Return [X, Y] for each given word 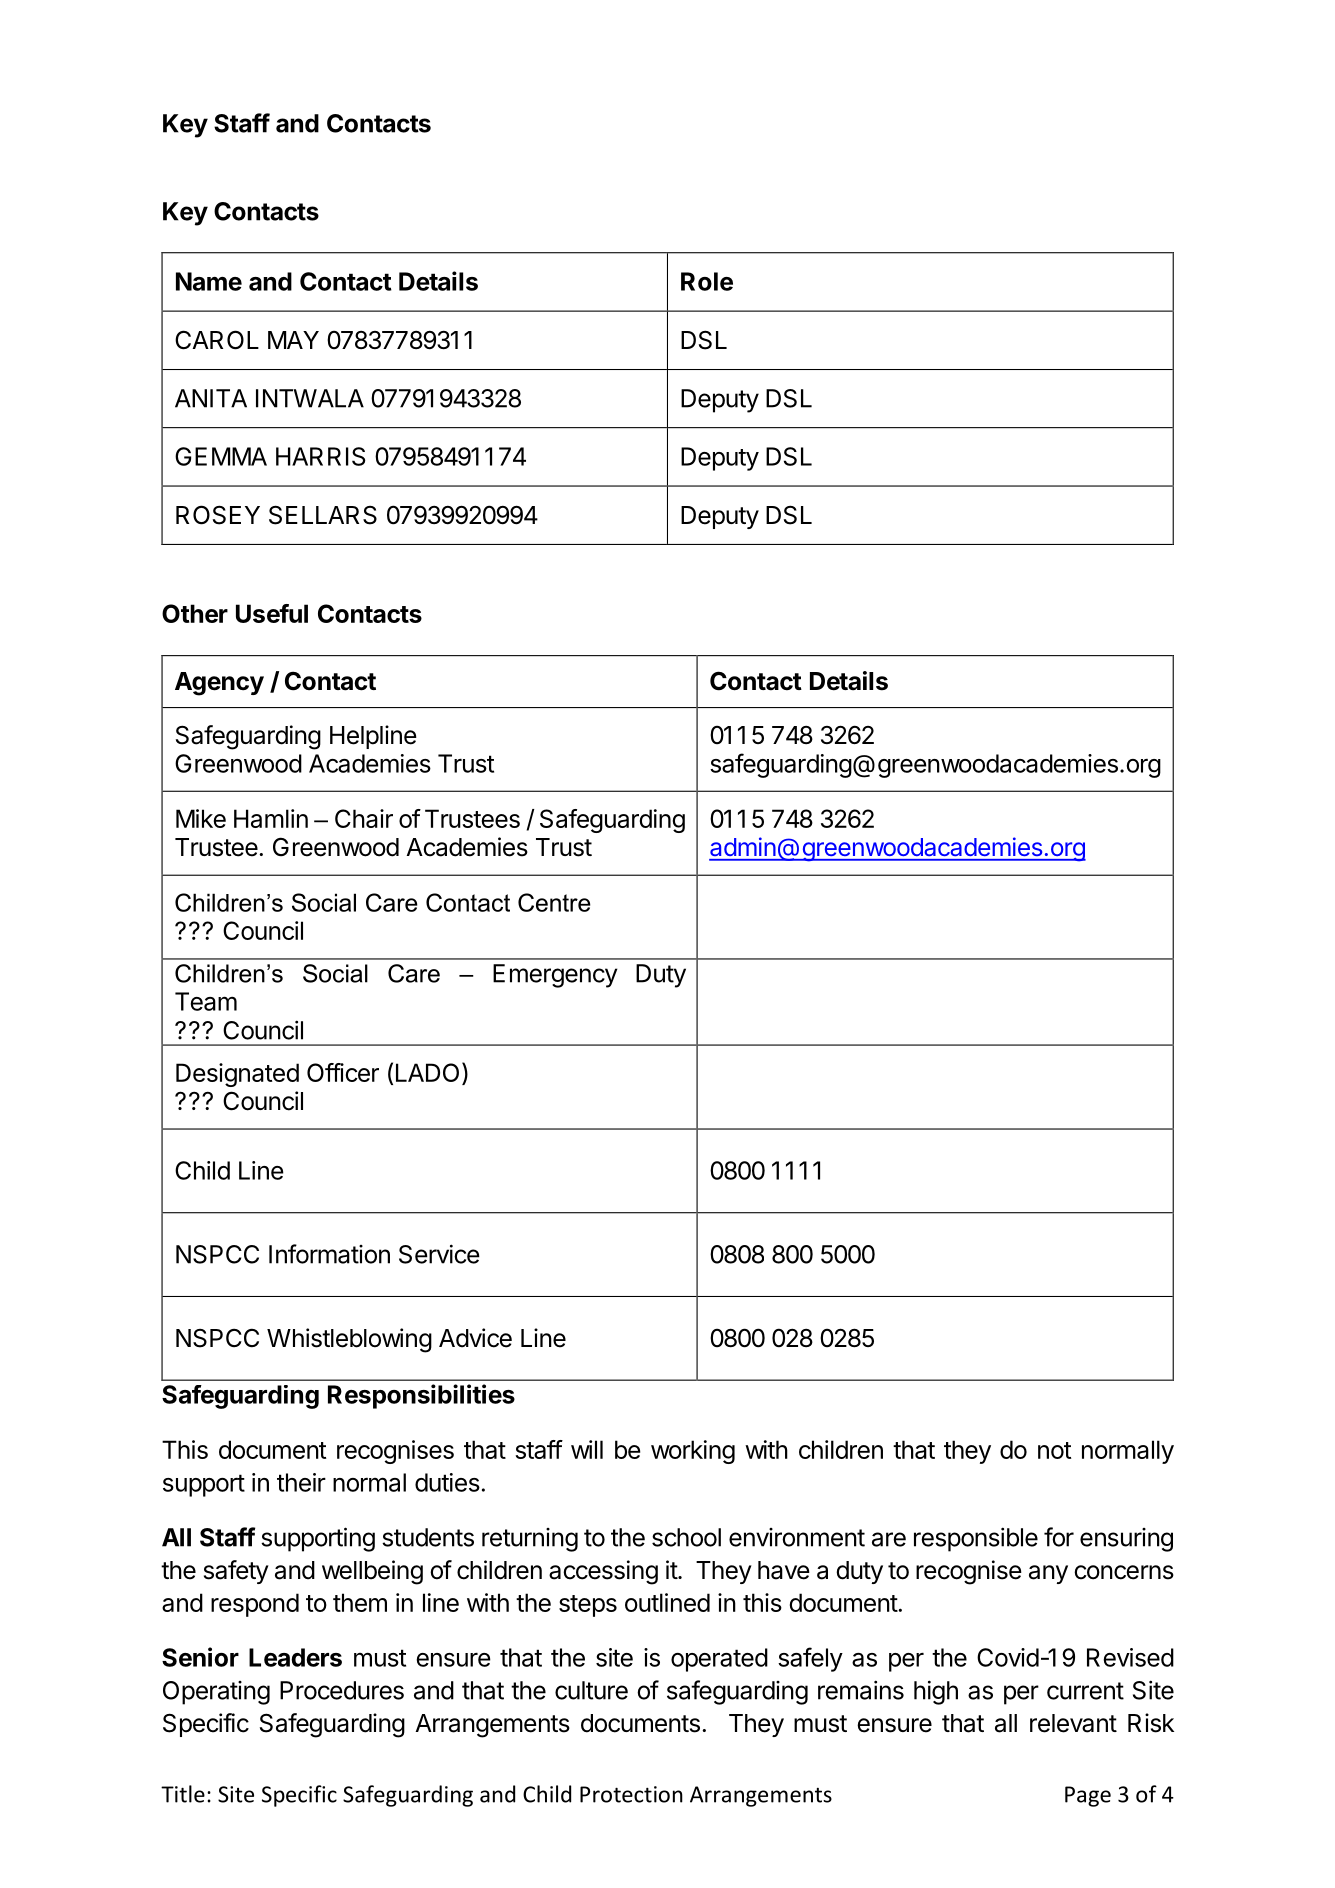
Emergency [555, 976]
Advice [475, 1338]
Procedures [342, 1690]
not [1054, 1450]
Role [707, 281]
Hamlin [271, 818]
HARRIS [321, 456]
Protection [631, 1794]
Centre [554, 902]
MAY [293, 340]
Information [329, 1254]
